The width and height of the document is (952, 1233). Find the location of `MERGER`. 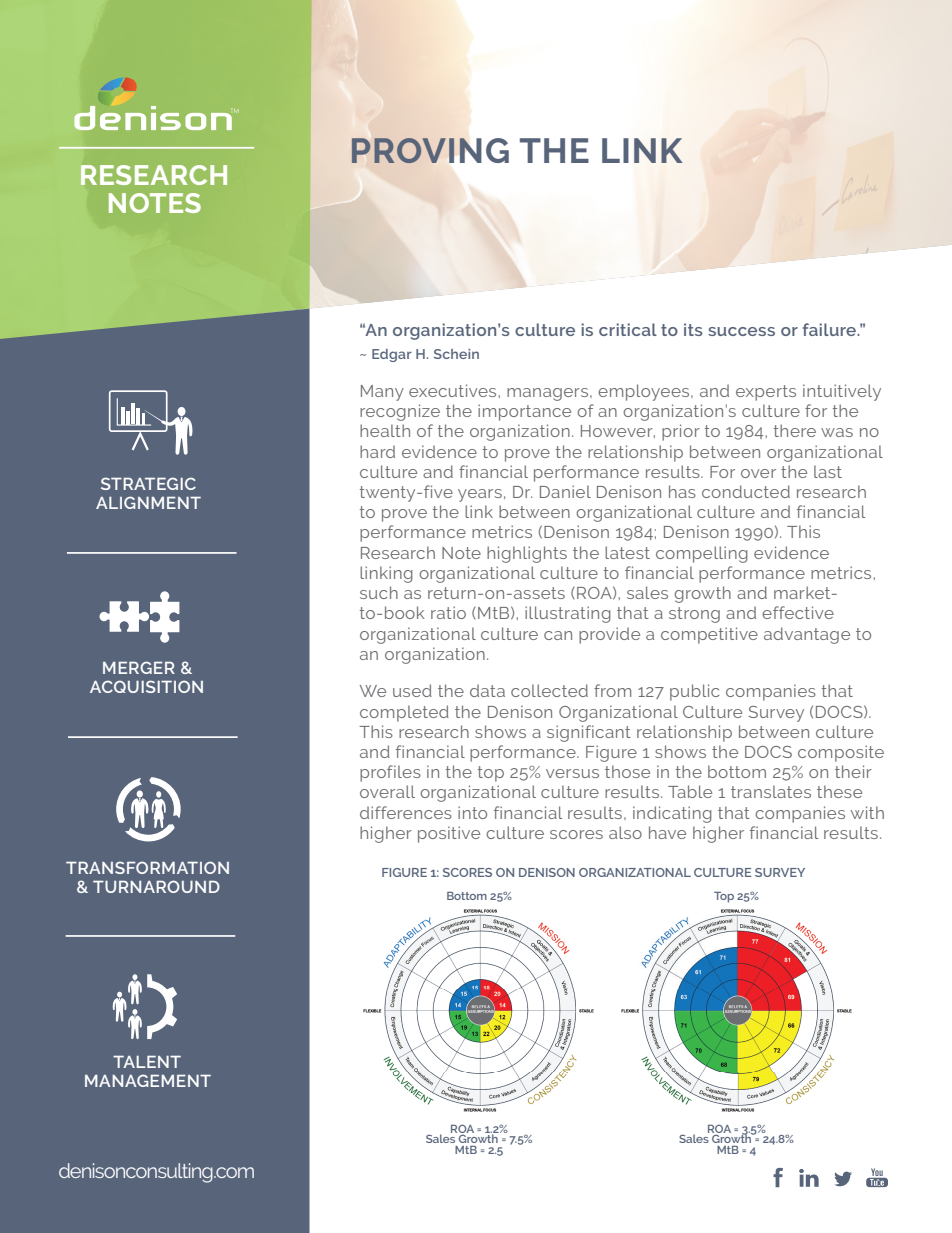

MERGER is located at coordinates (139, 667).
